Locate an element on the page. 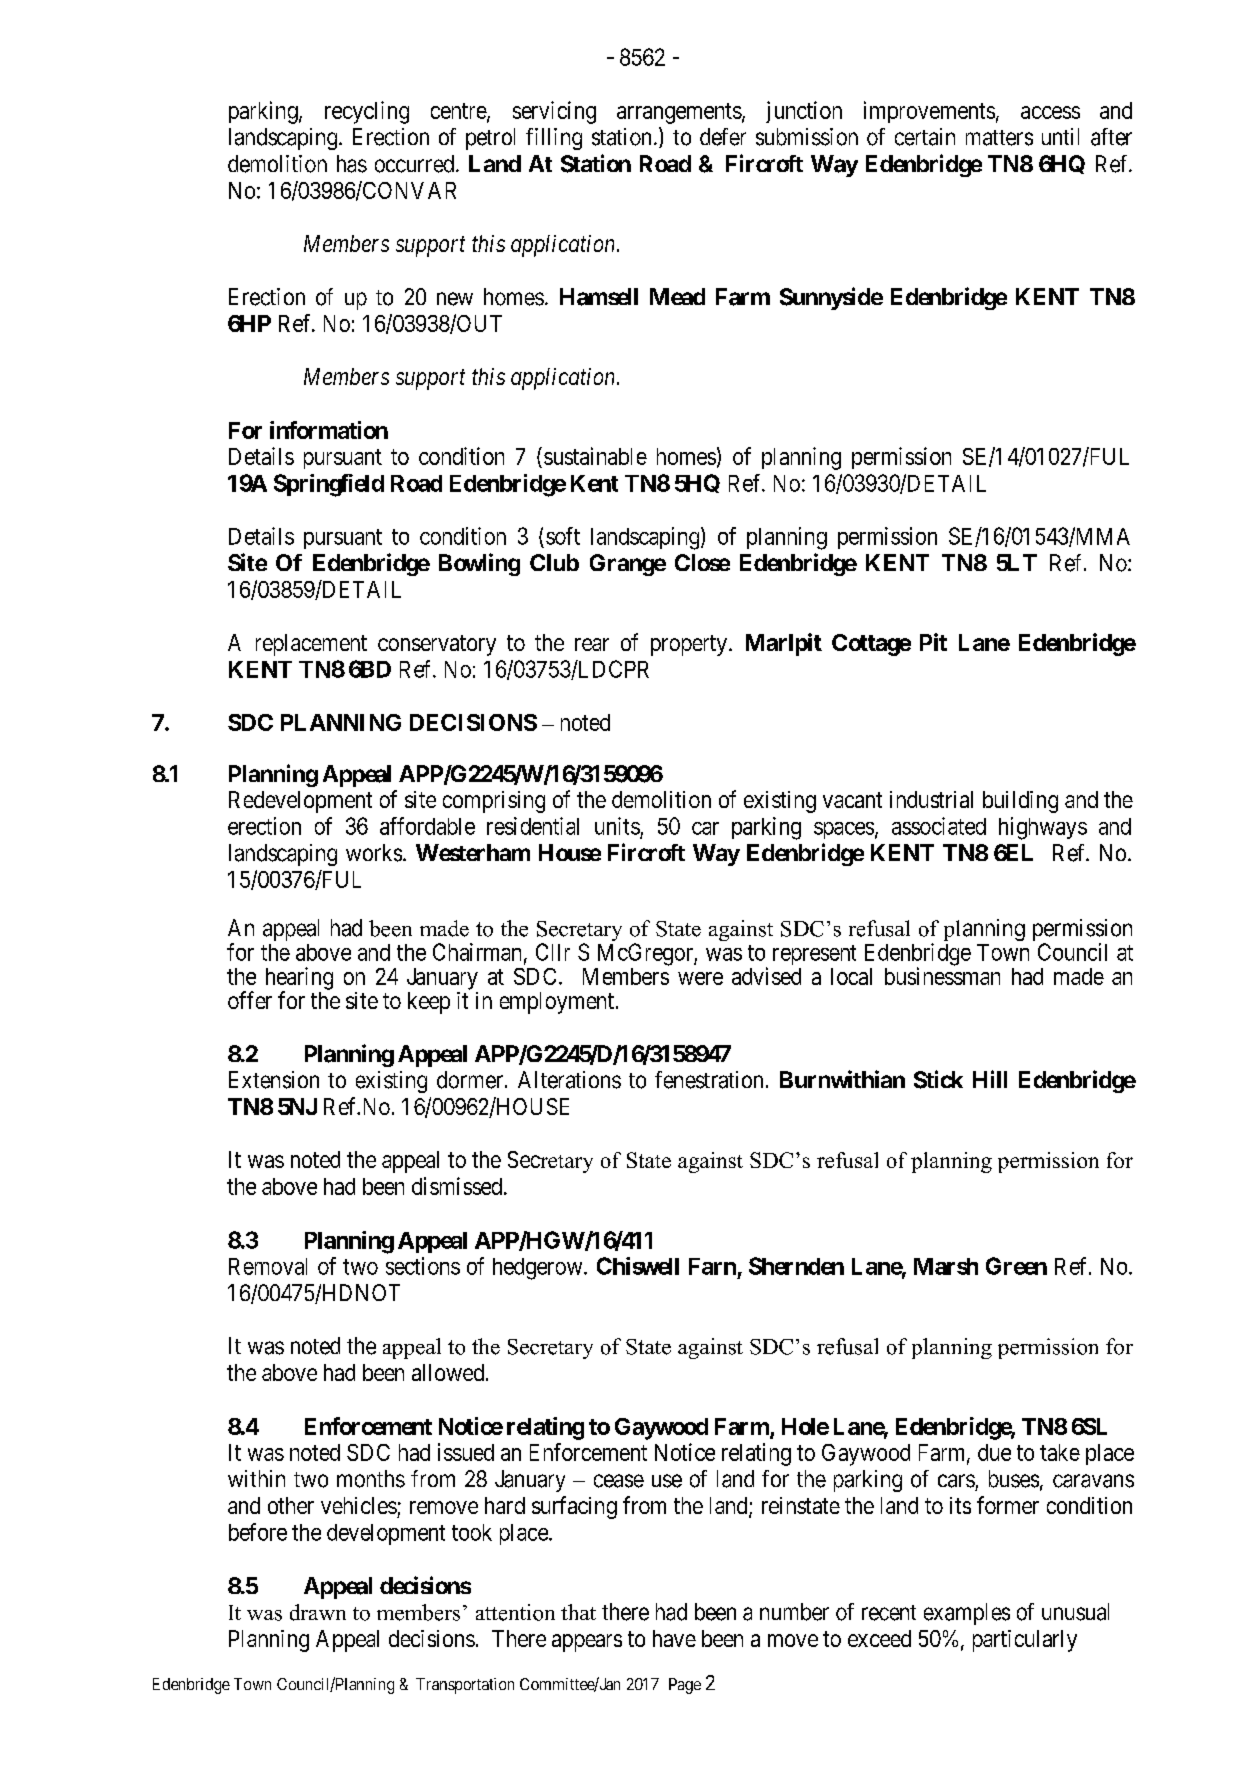 The width and height of the image is (1252, 1771). Springfield is located at coordinates (329, 485).
